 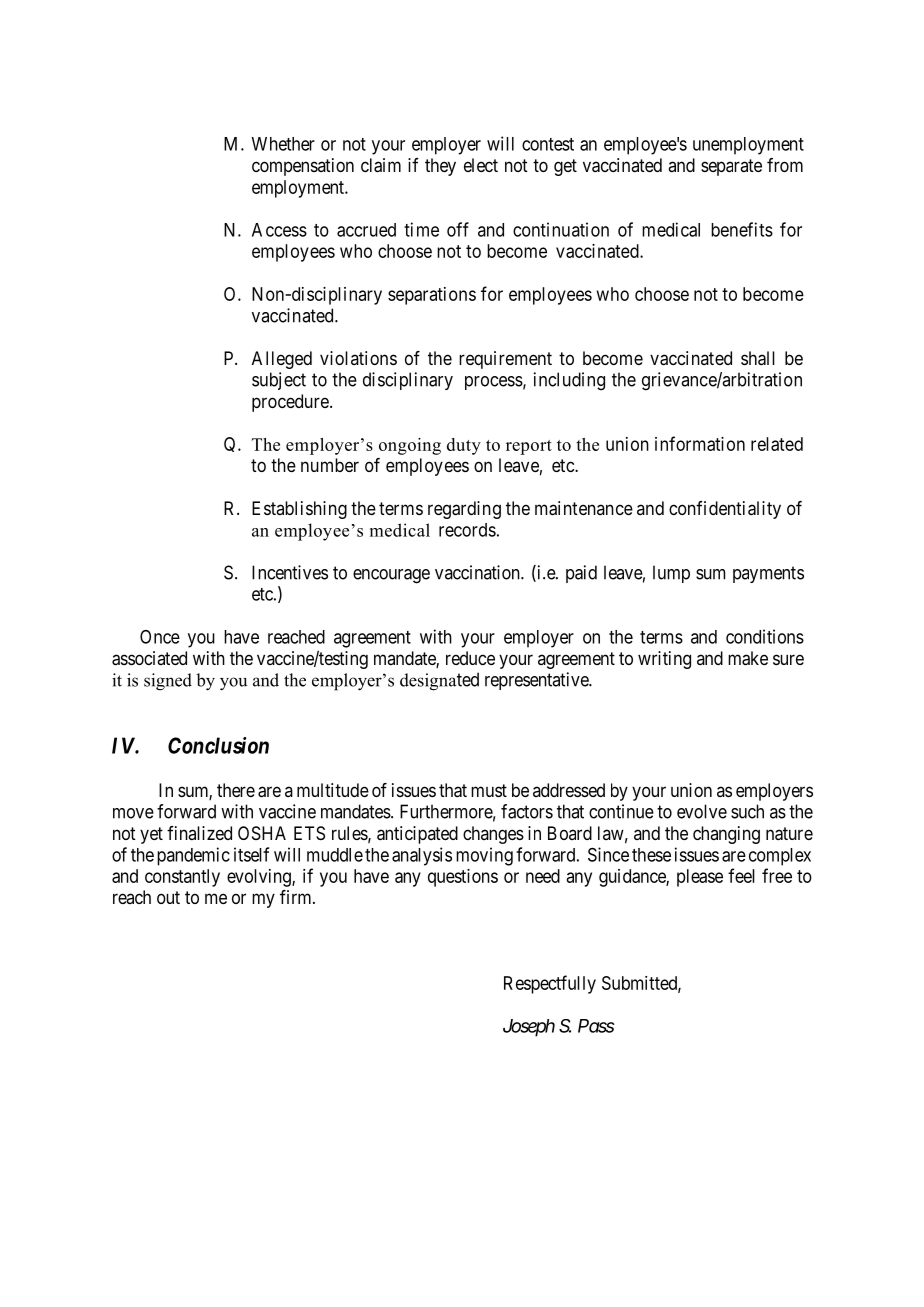 What do you see at coordinates (283, 144) in the screenshot?
I see `Whether` at bounding box center [283, 144].
